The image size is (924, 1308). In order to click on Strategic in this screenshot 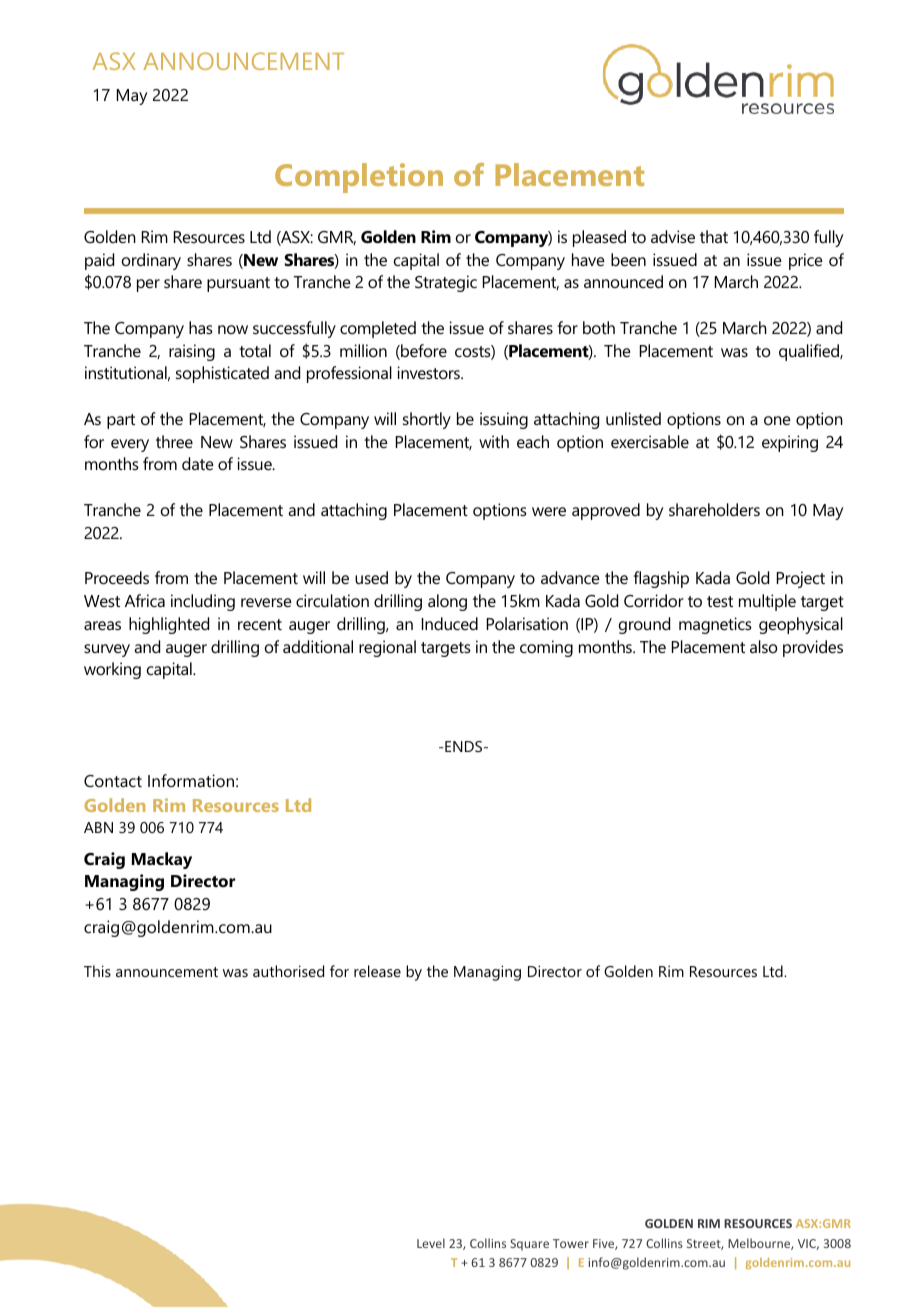, I will do `click(446, 283)`.
